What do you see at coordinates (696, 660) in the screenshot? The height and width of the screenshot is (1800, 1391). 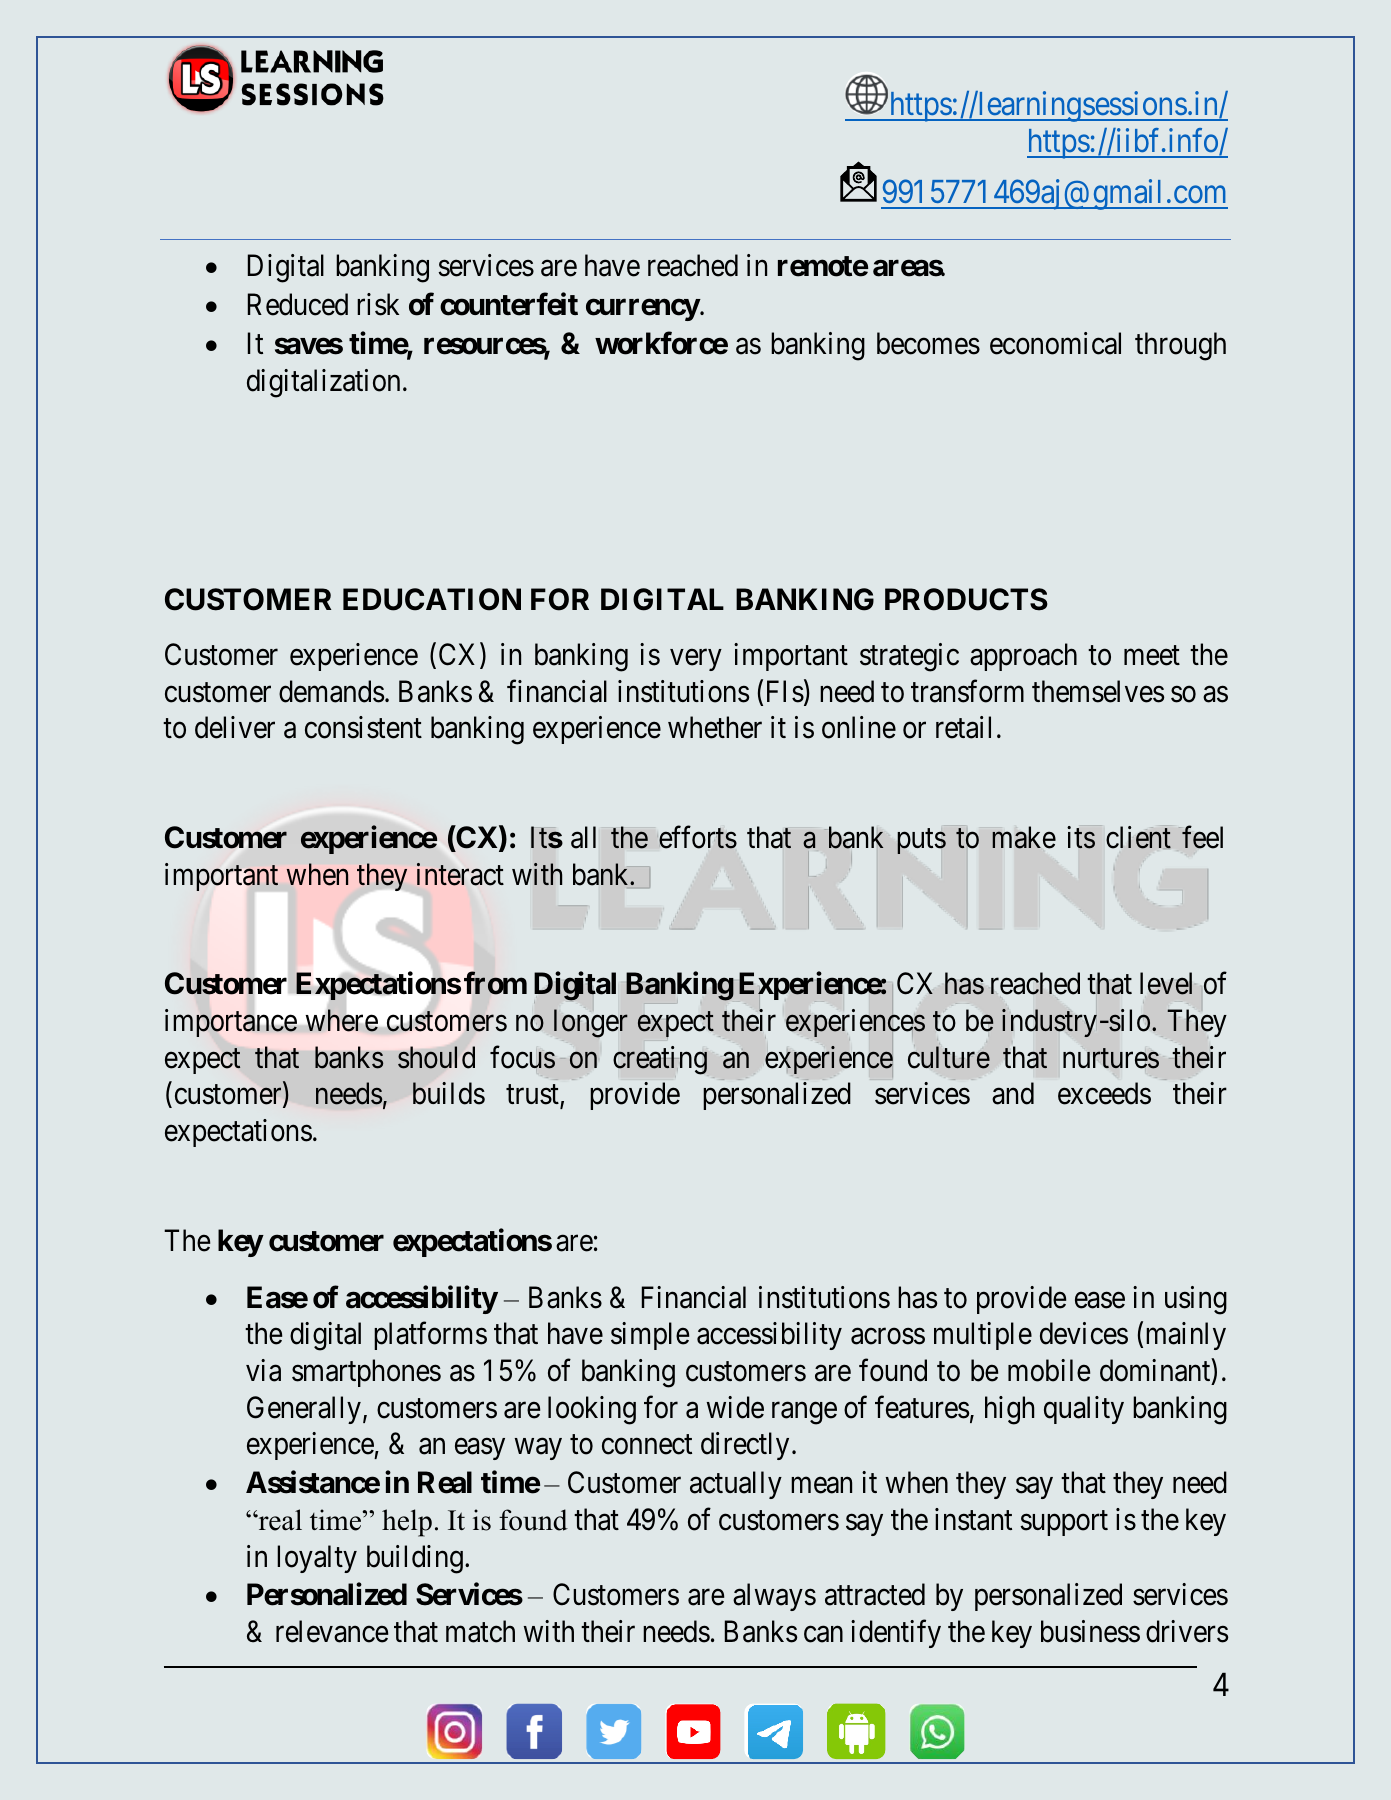 I see `very` at bounding box center [696, 660].
